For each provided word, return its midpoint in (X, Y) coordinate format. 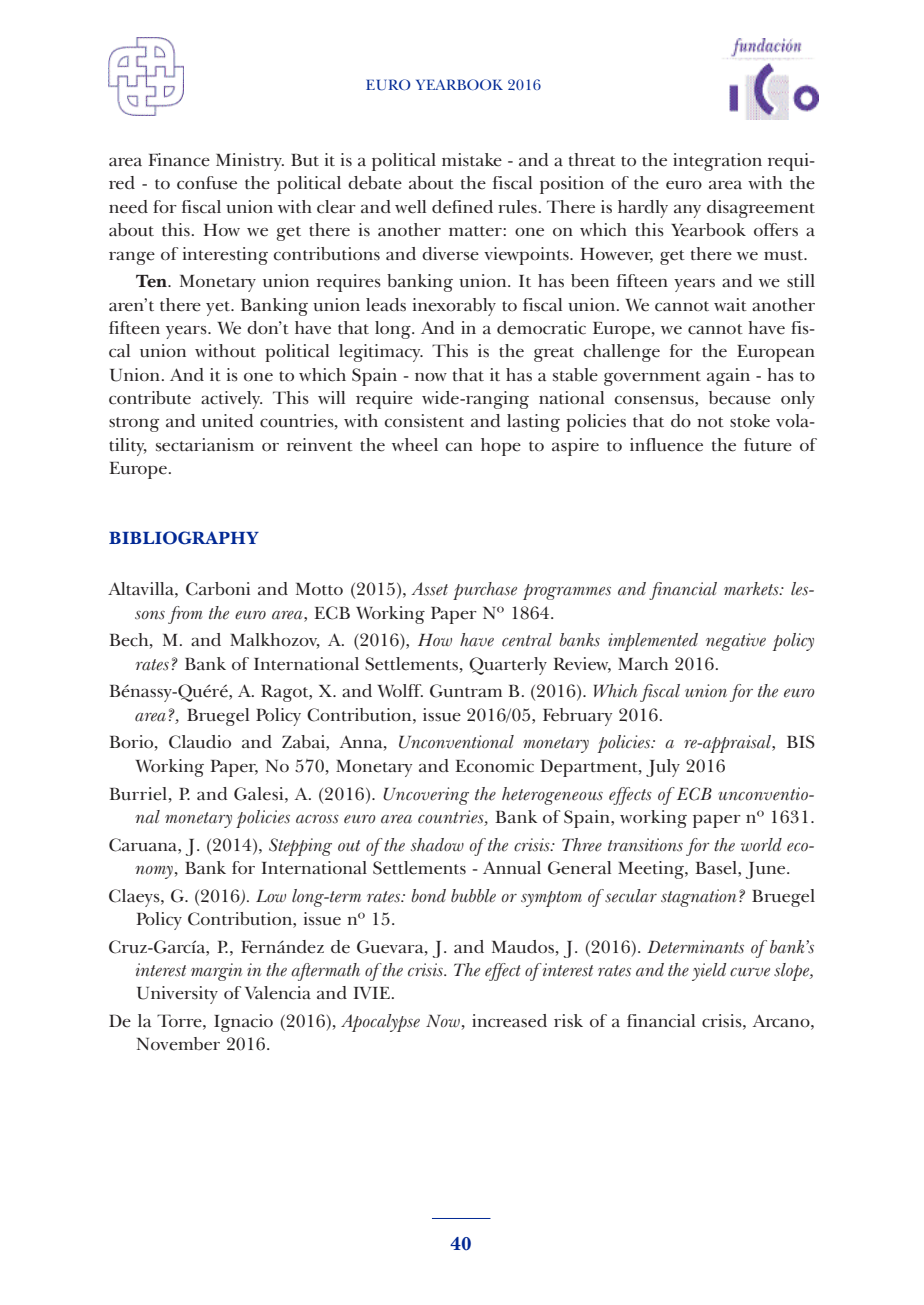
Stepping (300, 847)
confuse (207, 183)
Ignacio (243, 1023)
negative (736, 642)
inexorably (454, 307)
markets (752, 589)
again (728, 377)
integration (717, 162)
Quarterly (508, 666)
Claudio (200, 742)
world (761, 845)
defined (462, 207)
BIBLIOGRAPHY (184, 538)
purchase (485, 591)
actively (231, 400)
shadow (437, 845)
